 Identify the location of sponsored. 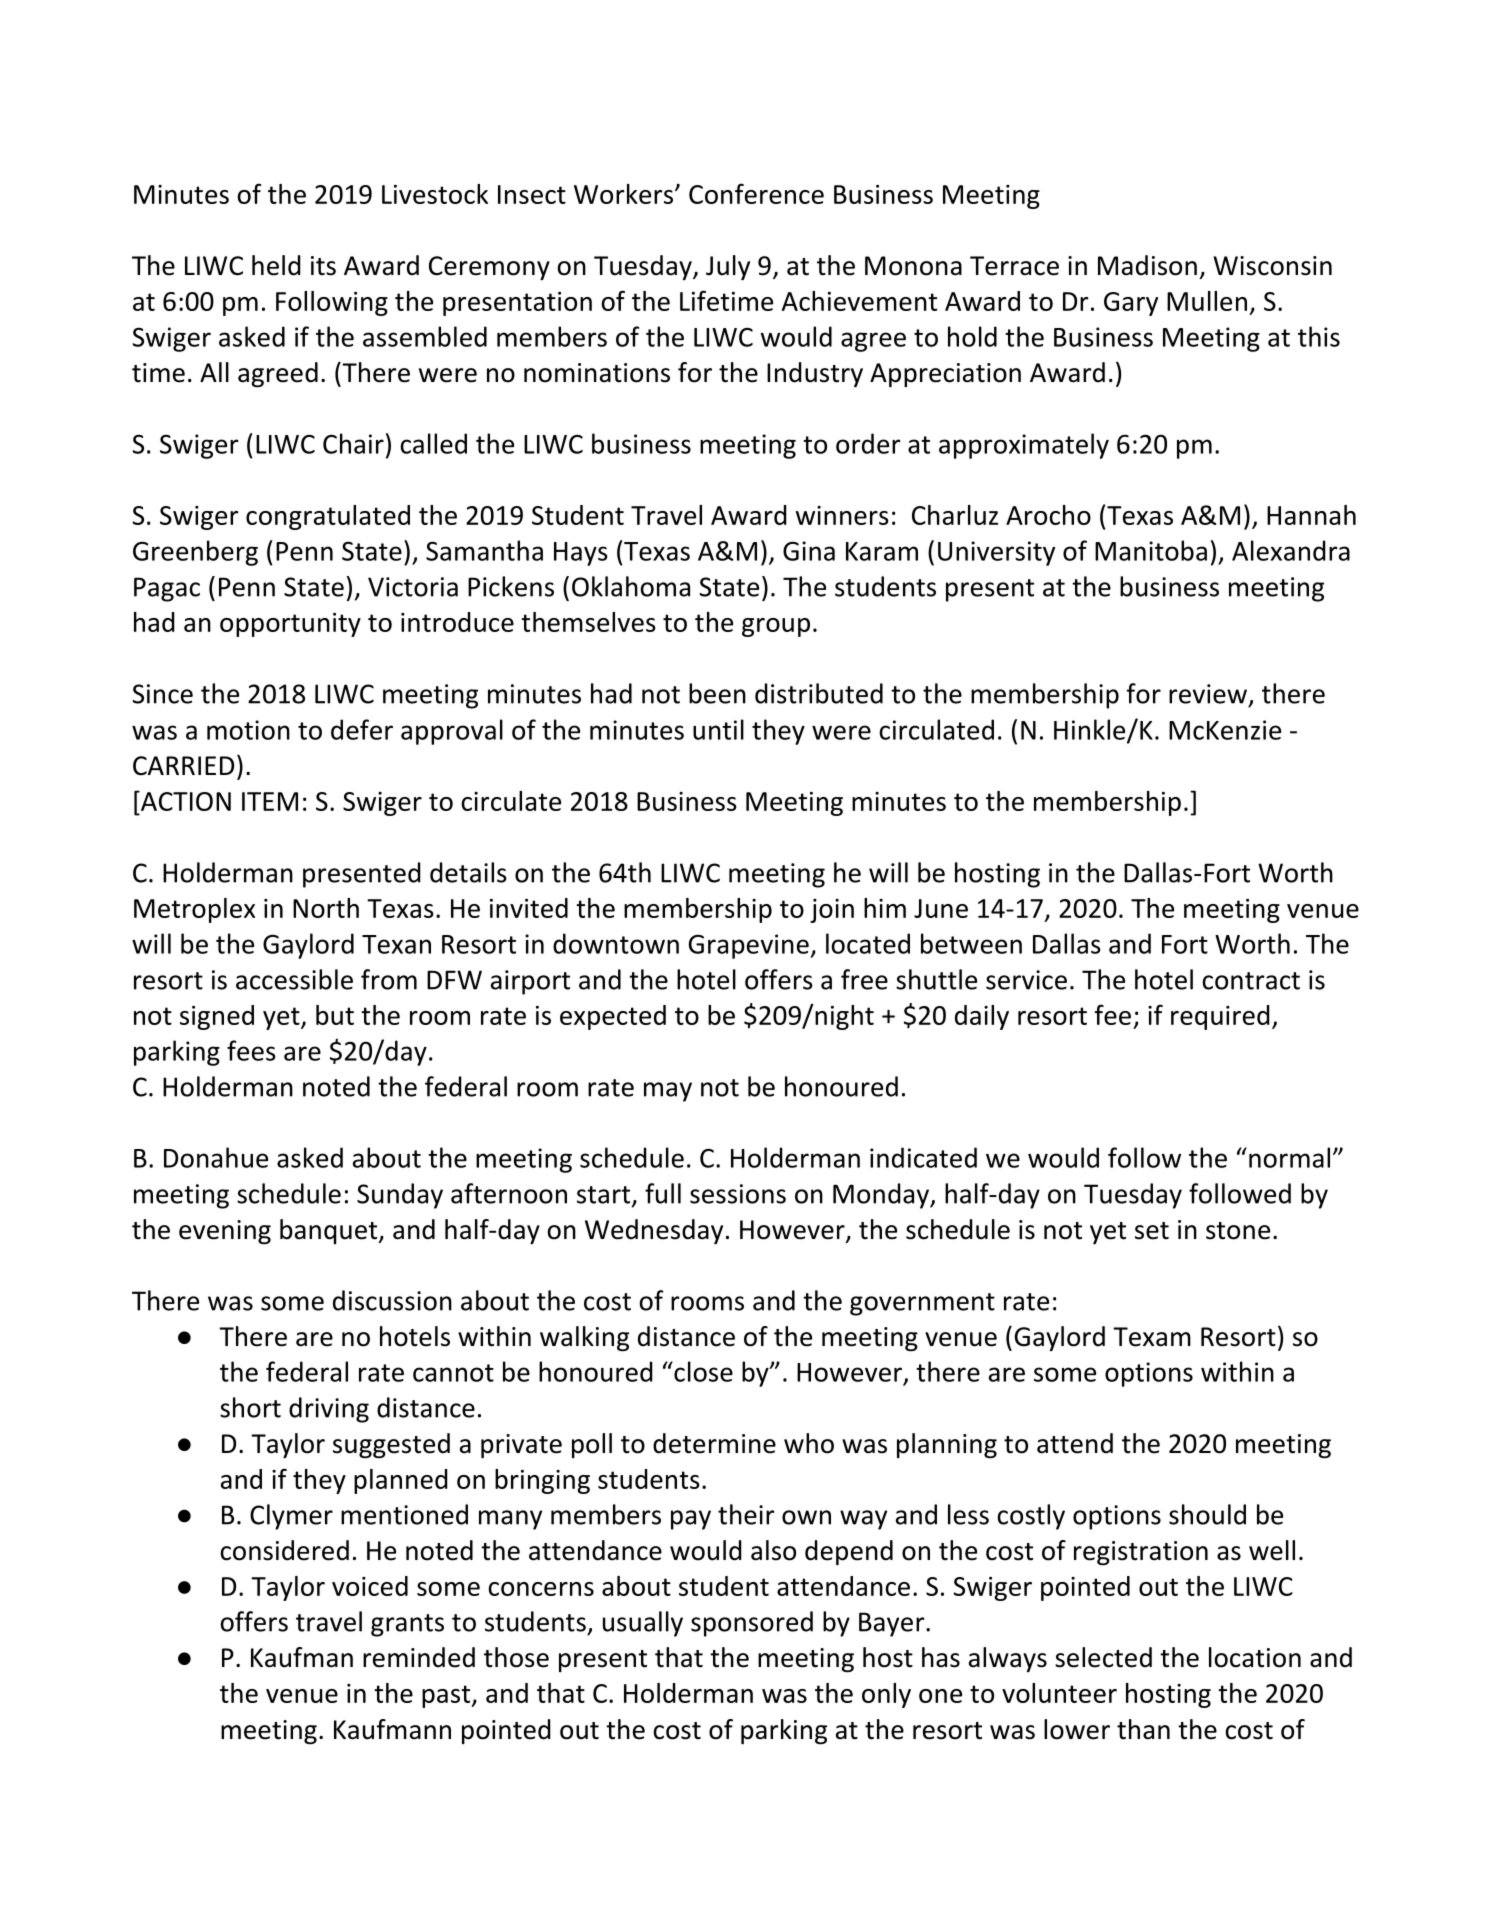
(752, 1624).
